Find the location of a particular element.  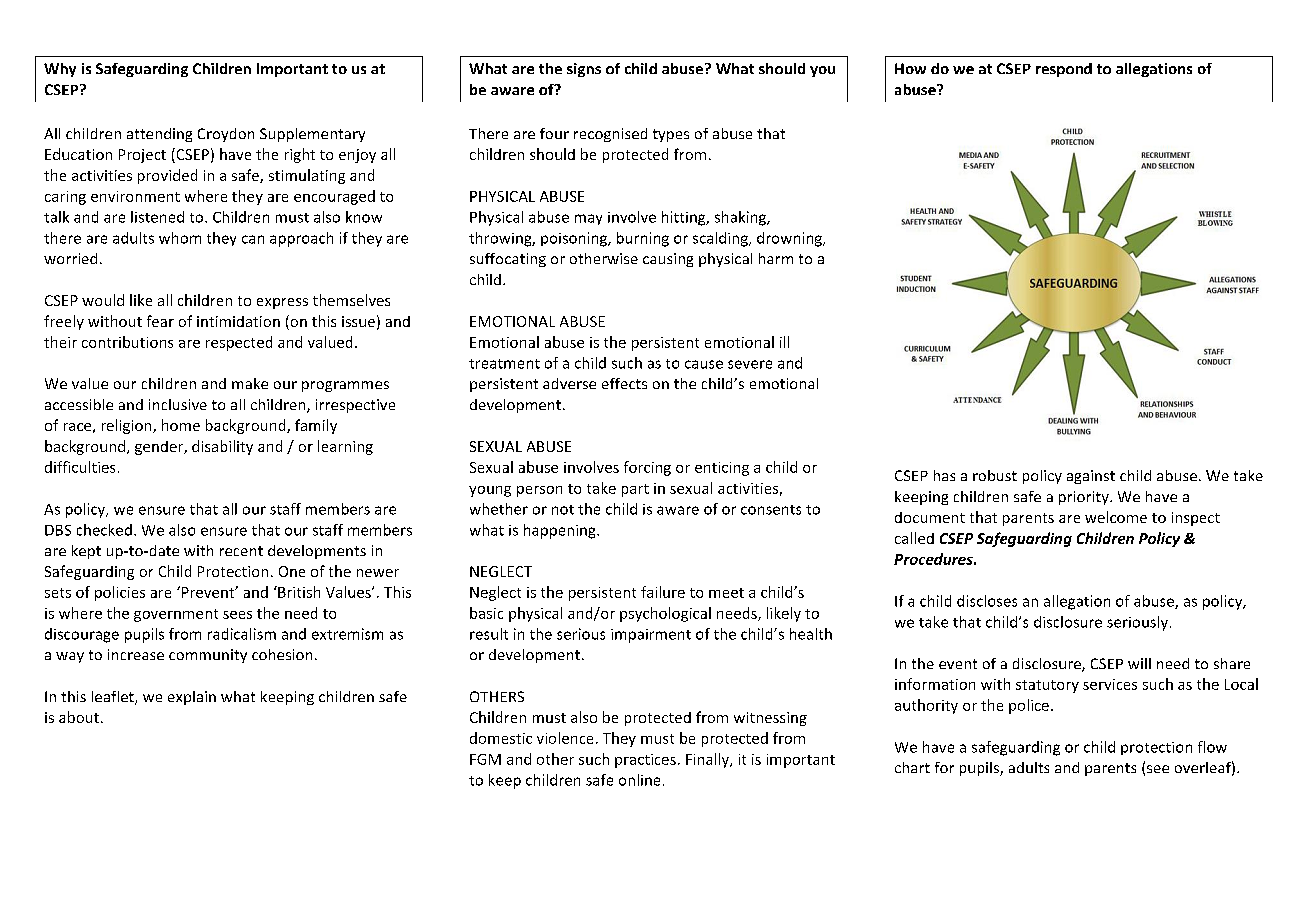

signs is located at coordinates (584, 70).
